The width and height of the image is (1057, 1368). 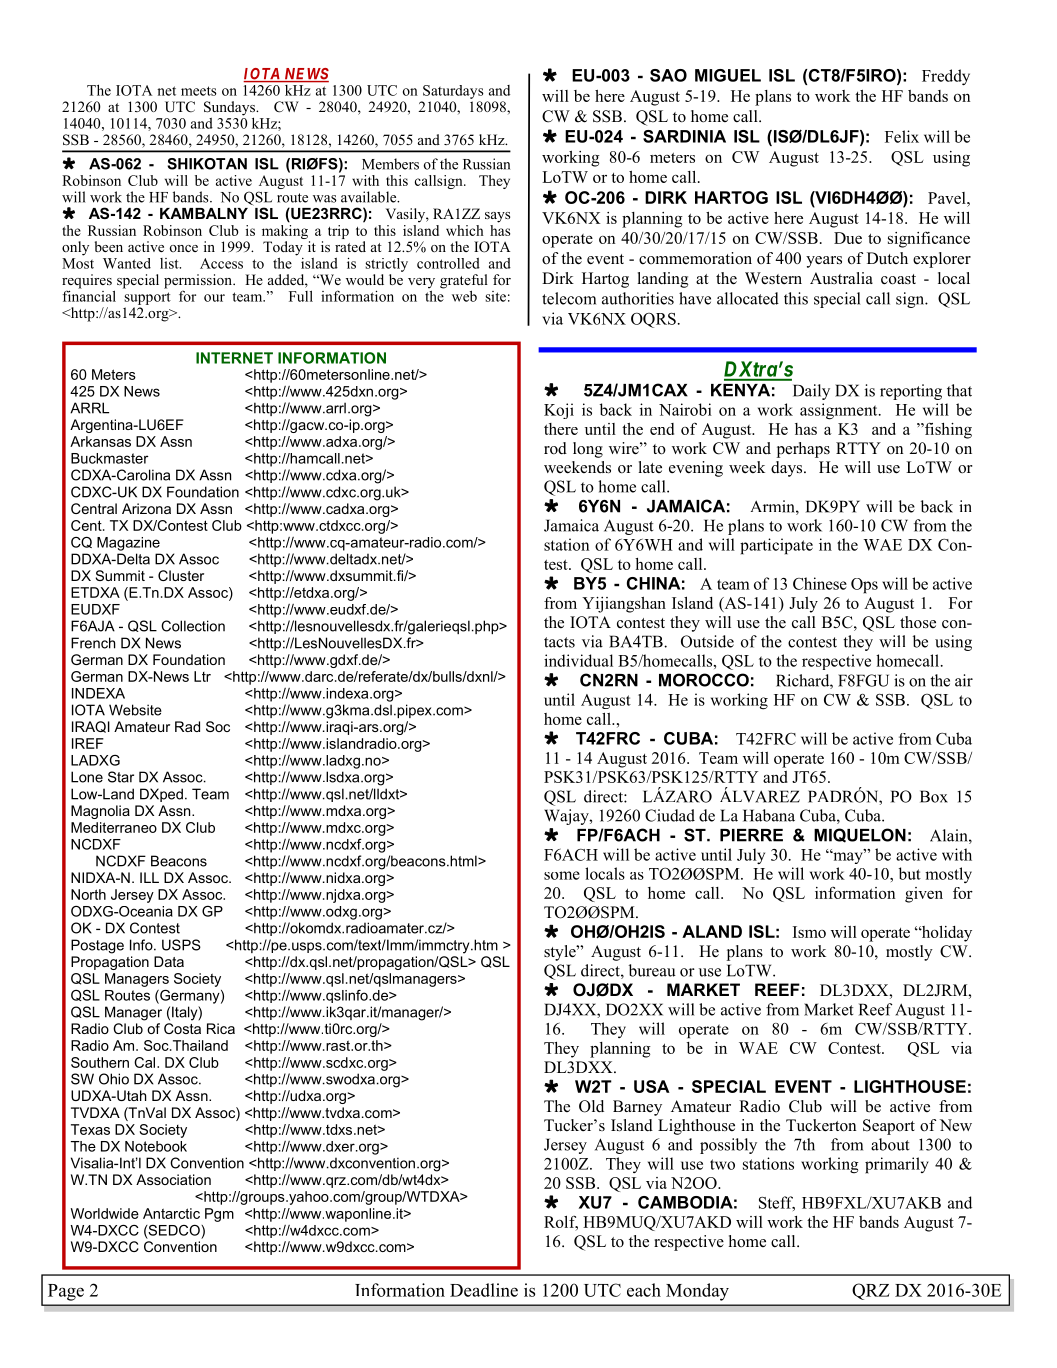 I want to click on Arizona, so click(x=146, y=508).
